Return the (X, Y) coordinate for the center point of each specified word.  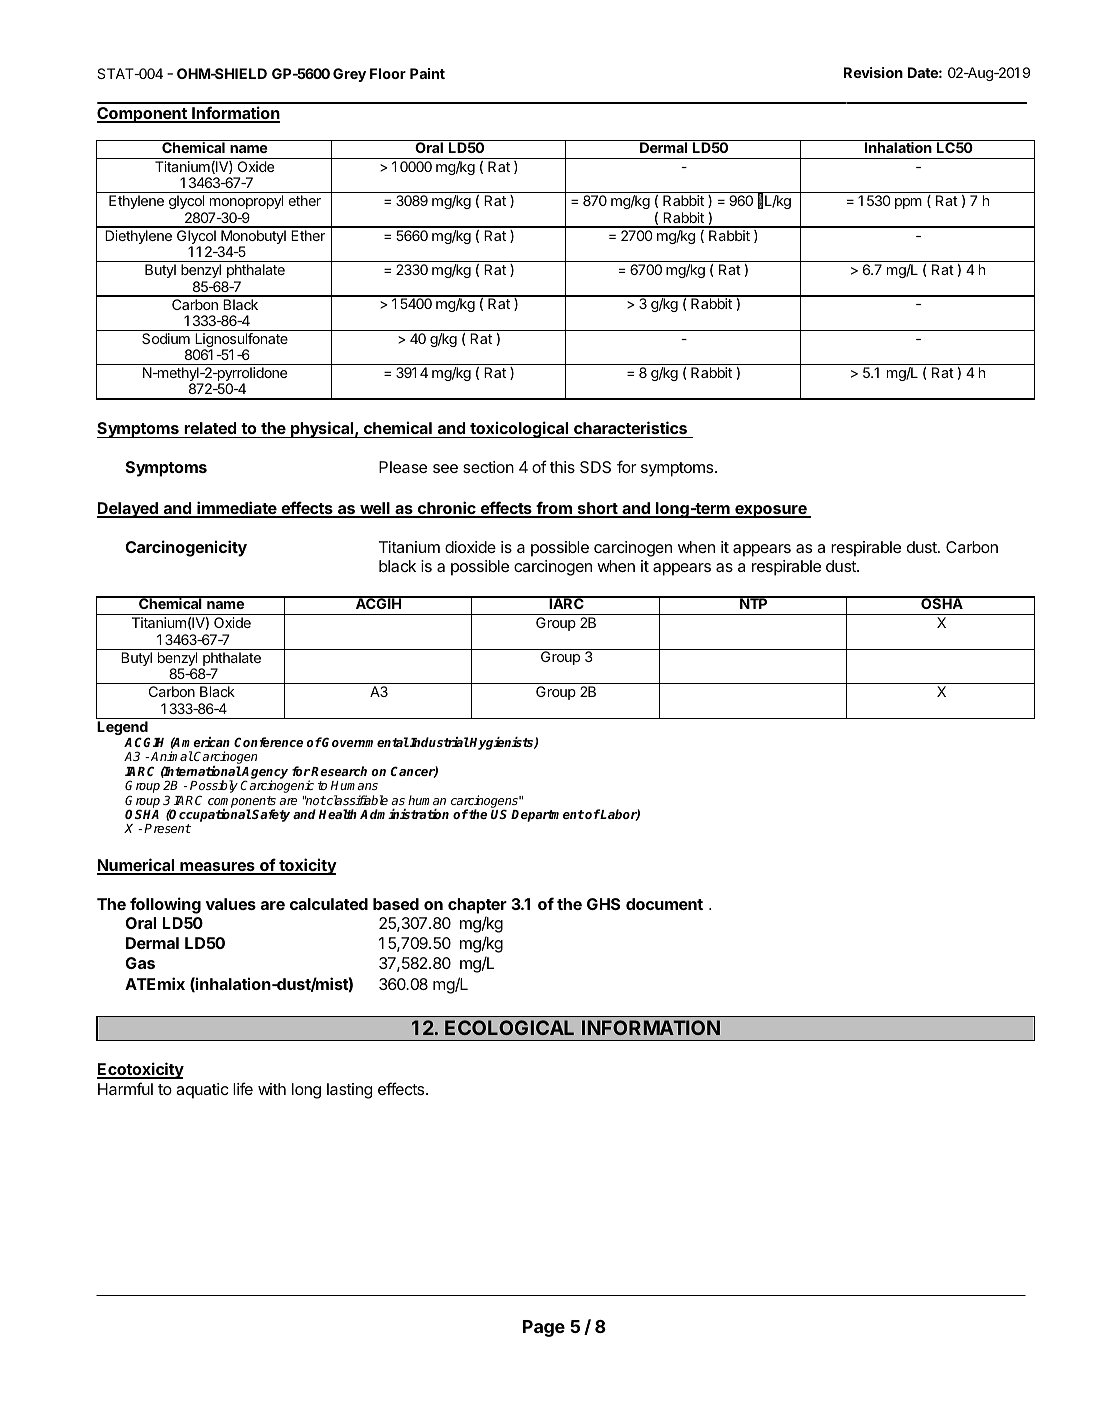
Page (544, 1328)
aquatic (202, 1091)
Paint (427, 73)
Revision (873, 72)
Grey (349, 75)
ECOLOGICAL (509, 1027)
